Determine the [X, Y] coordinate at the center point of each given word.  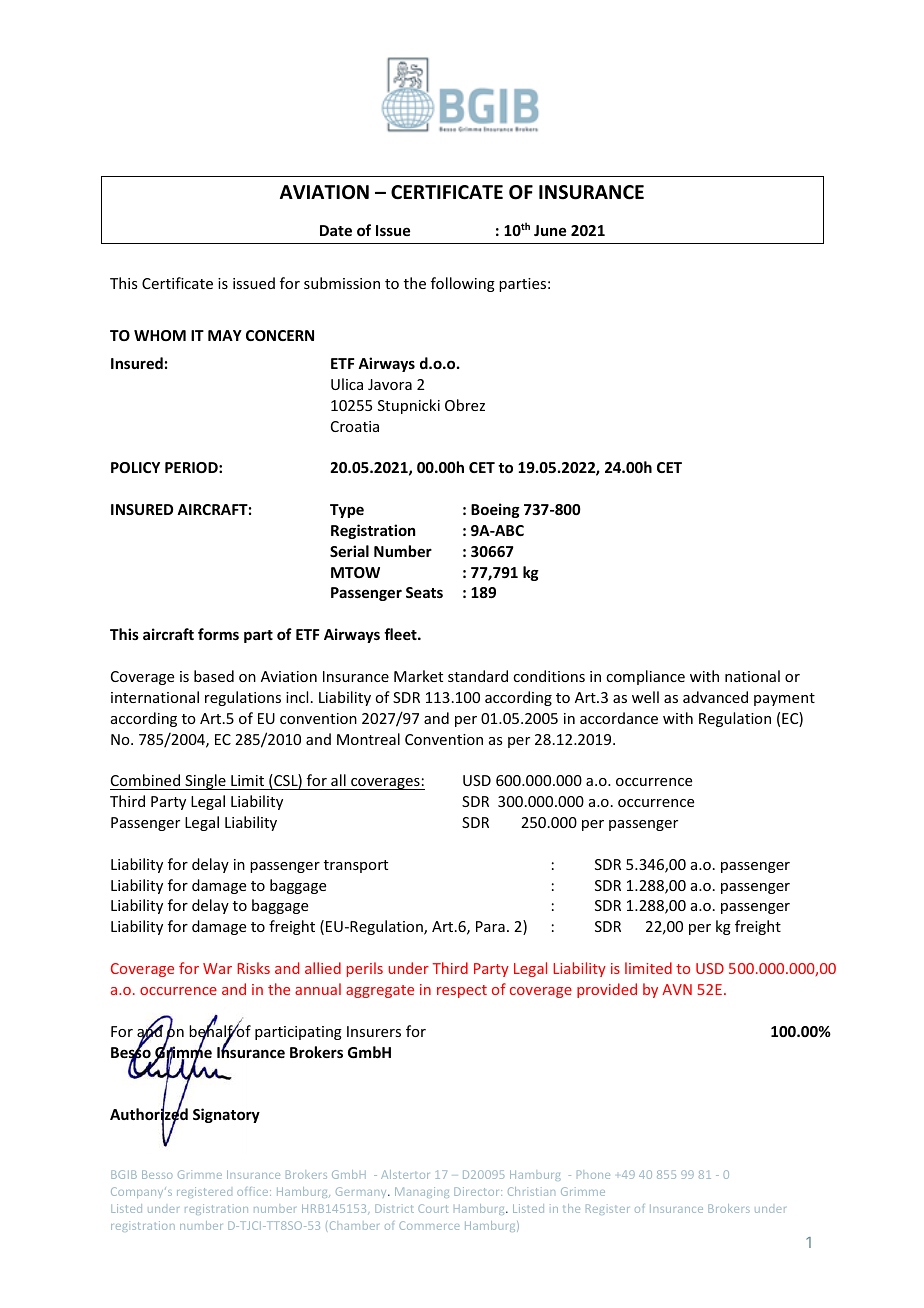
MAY [225, 335]
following [463, 284]
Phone [593, 1174]
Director [478, 1191]
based [214, 676]
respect [462, 991]
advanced [715, 697]
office [254, 1191]
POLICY [135, 467]
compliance [645, 677]
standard [478, 676]
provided [607, 990]
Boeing [495, 510]
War [217, 968]
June [550, 230]
